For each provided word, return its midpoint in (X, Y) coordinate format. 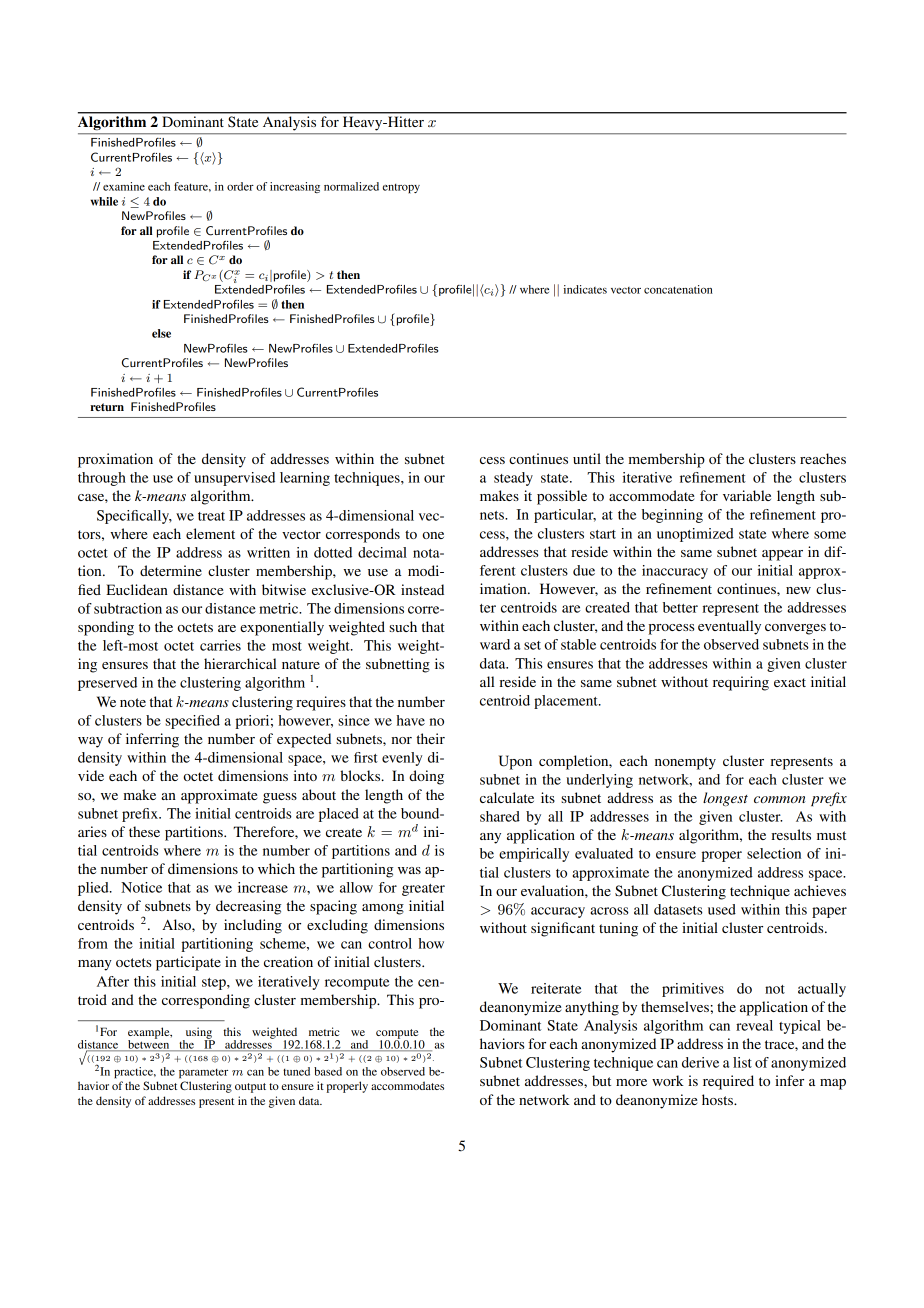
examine (124, 186)
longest (725, 799)
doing (426, 777)
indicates (585, 289)
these (144, 831)
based (328, 1071)
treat (211, 516)
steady (513, 479)
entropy (401, 189)
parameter (203, 1074)
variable (747, 495)
